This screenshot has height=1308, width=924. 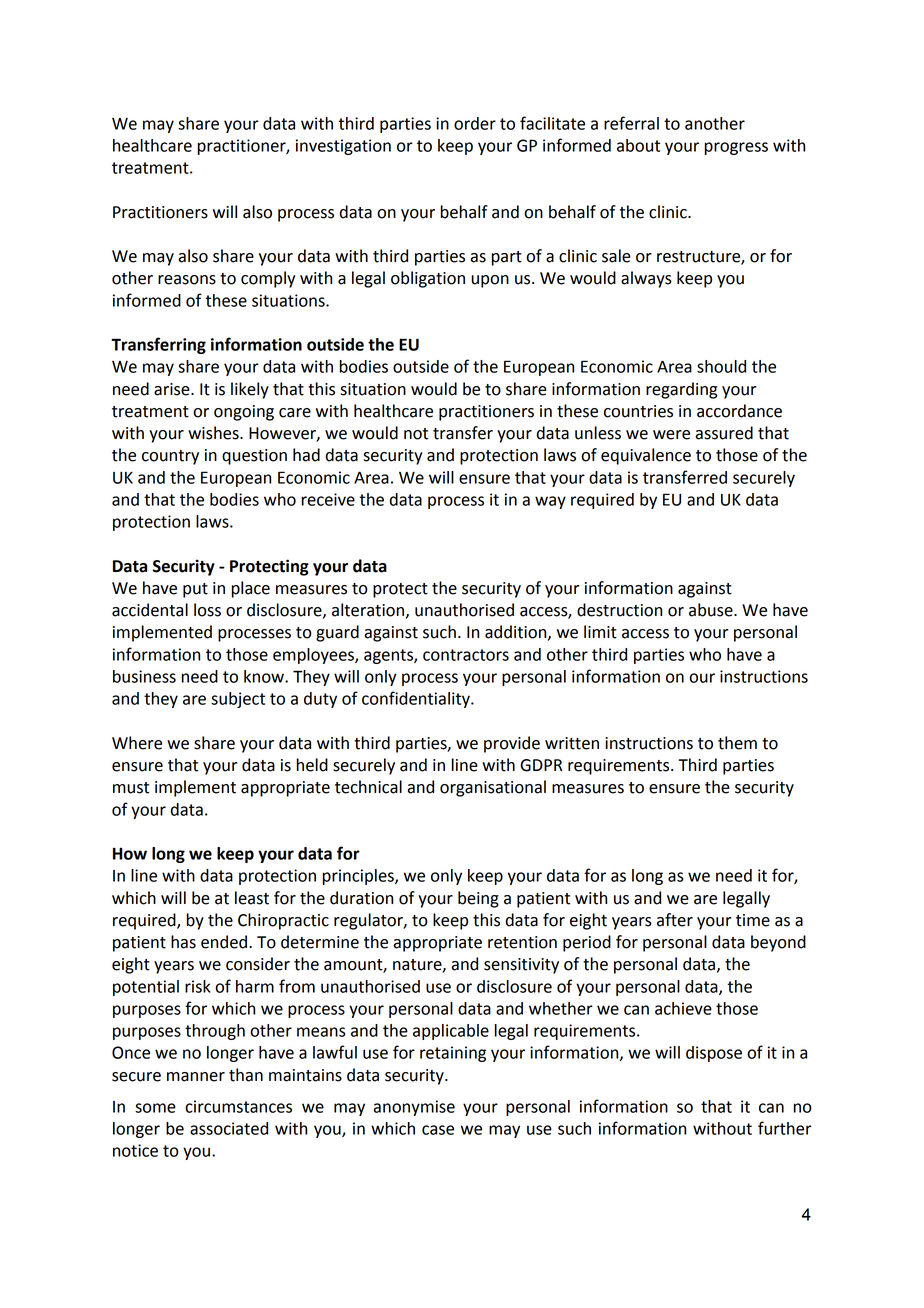 What do you see at coordinates (438, 1130) in the screenshot?
I see `case` at bounding box center [438, 1130].
